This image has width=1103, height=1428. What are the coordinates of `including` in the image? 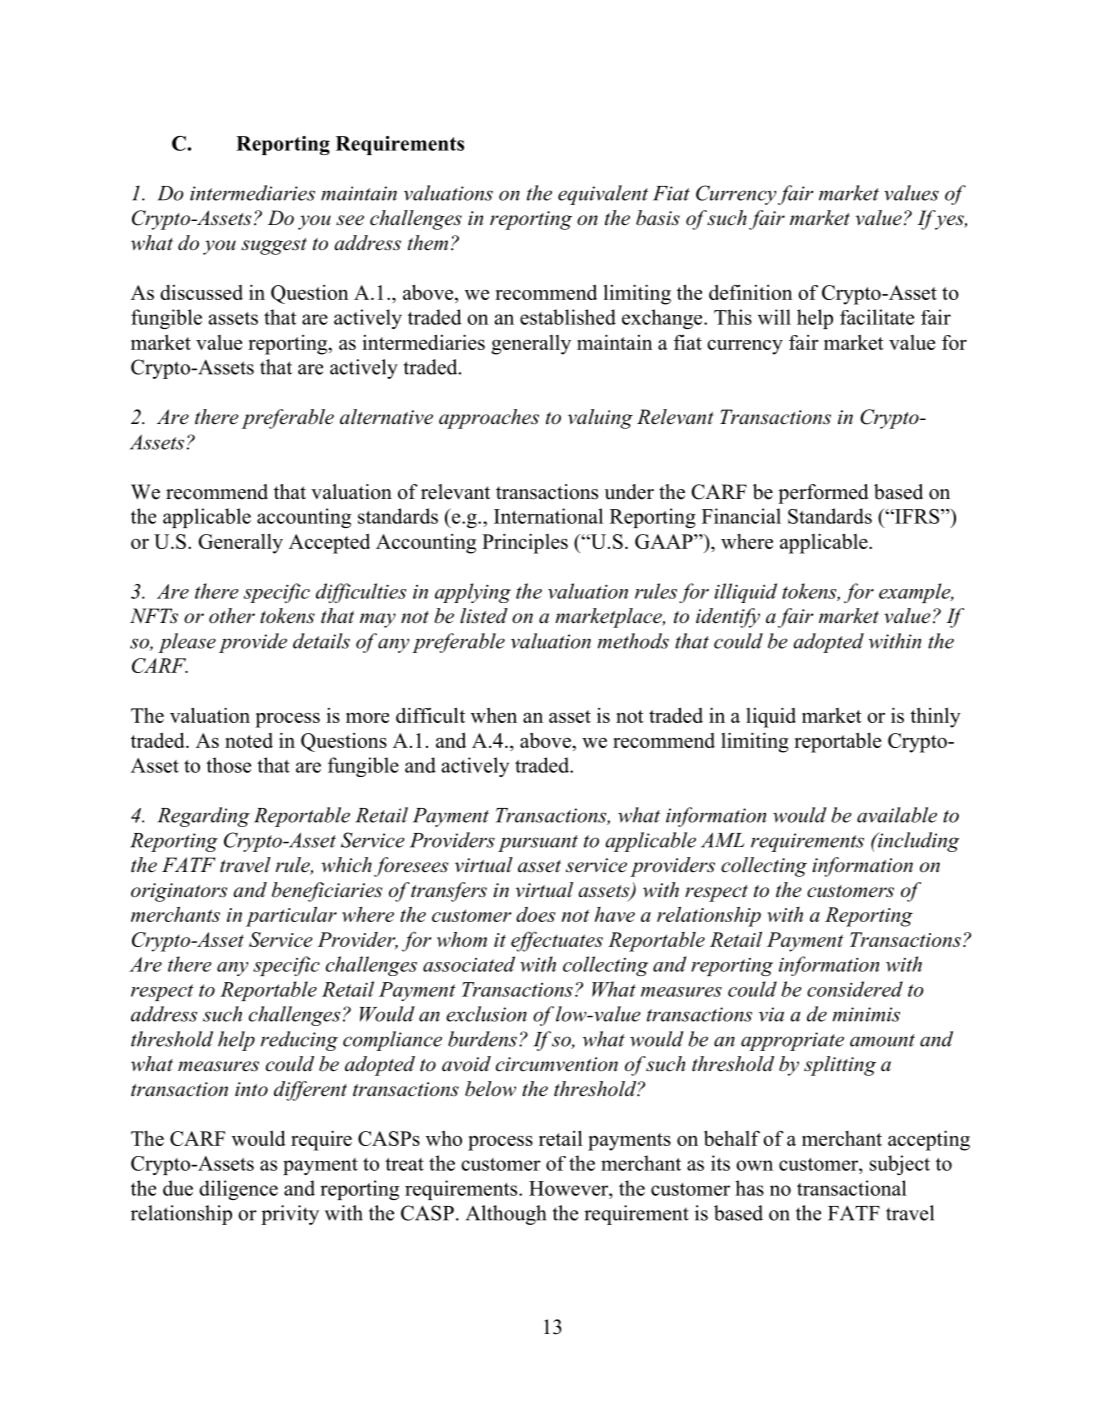 It's located at (917, 842).
